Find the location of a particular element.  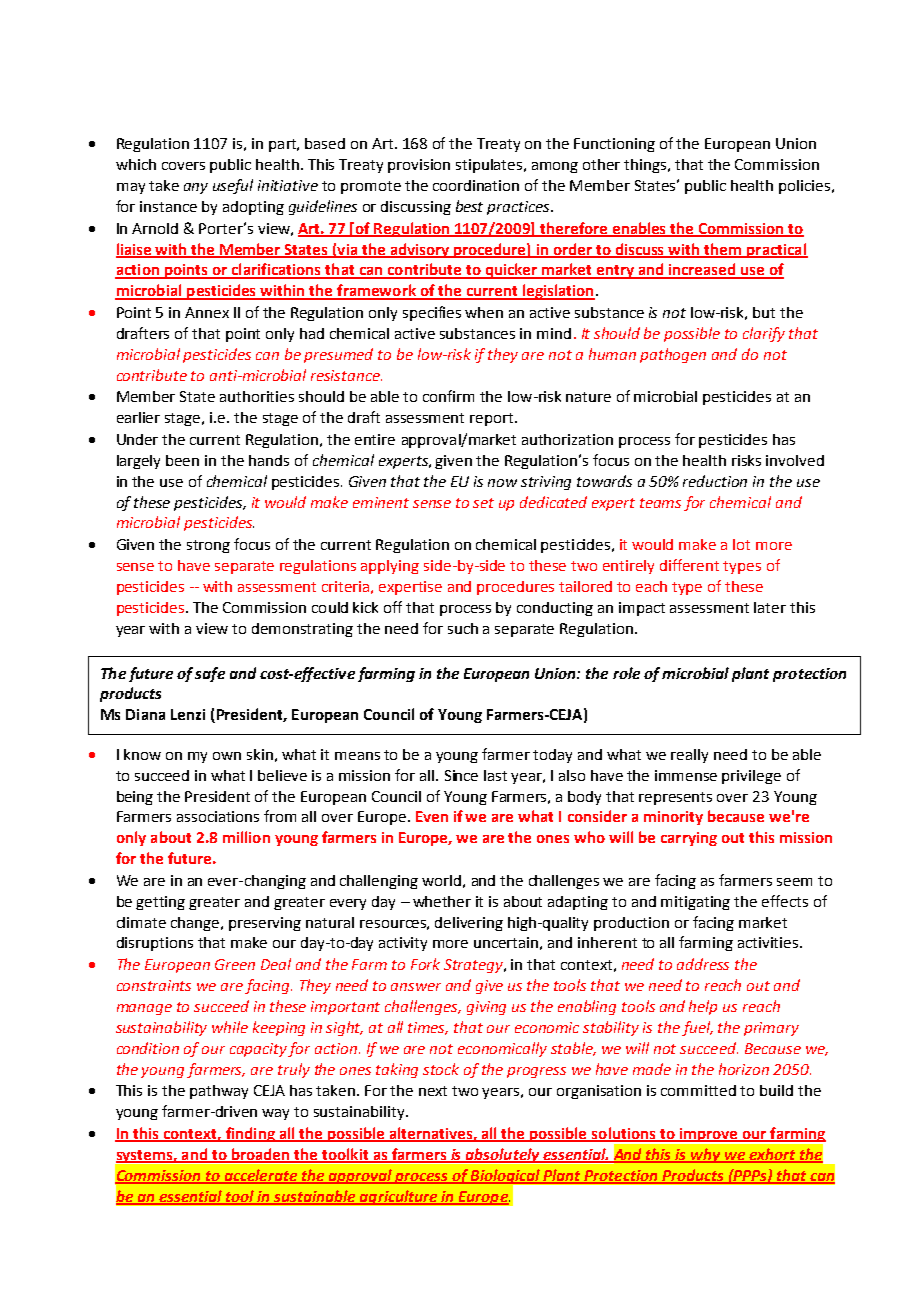

absolutely is located at coordinates (503, 1155).
